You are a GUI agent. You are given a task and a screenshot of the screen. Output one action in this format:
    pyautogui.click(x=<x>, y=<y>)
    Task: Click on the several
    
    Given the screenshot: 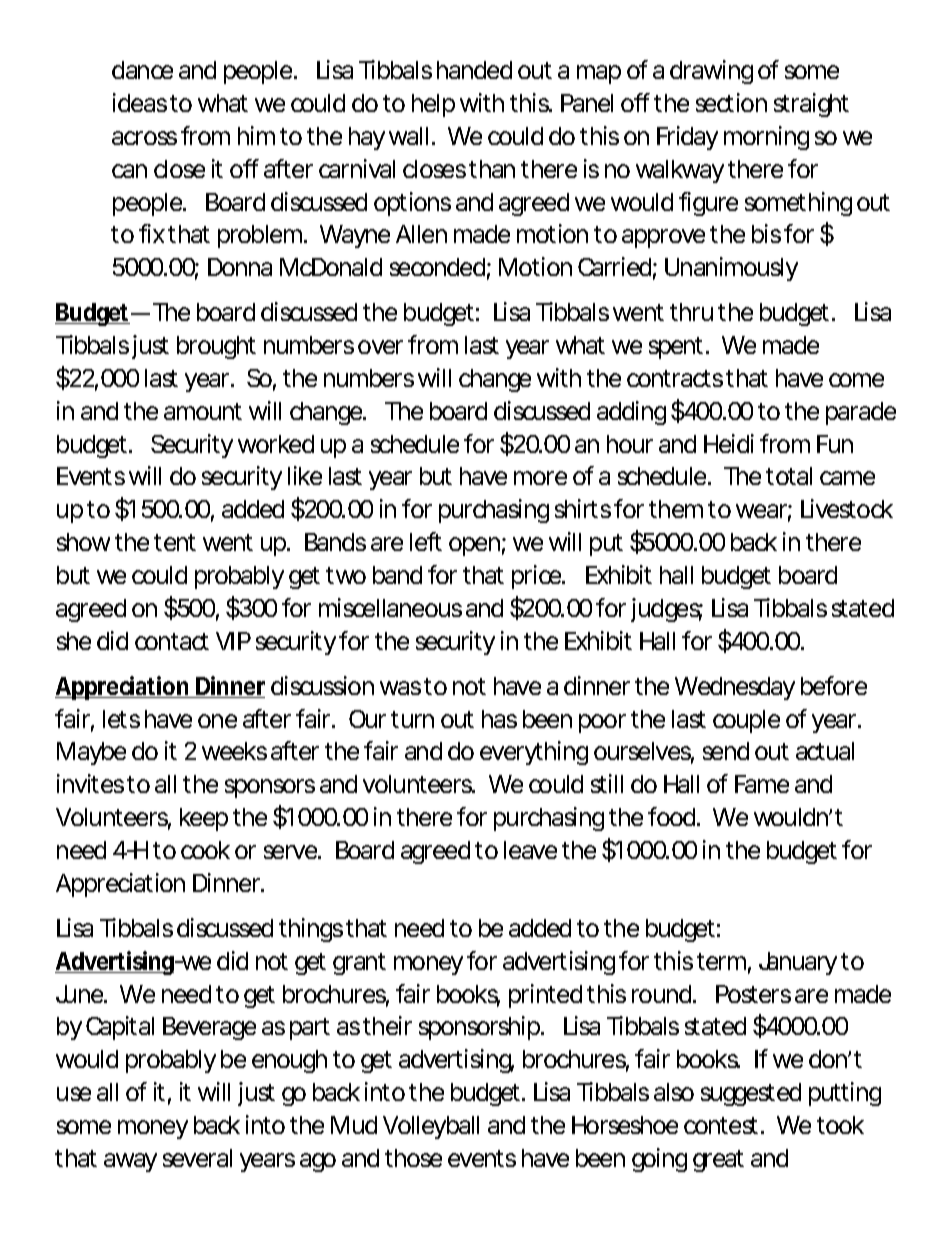 What is the action you would take?
    pyautogui.click(x=197, y=1158)
